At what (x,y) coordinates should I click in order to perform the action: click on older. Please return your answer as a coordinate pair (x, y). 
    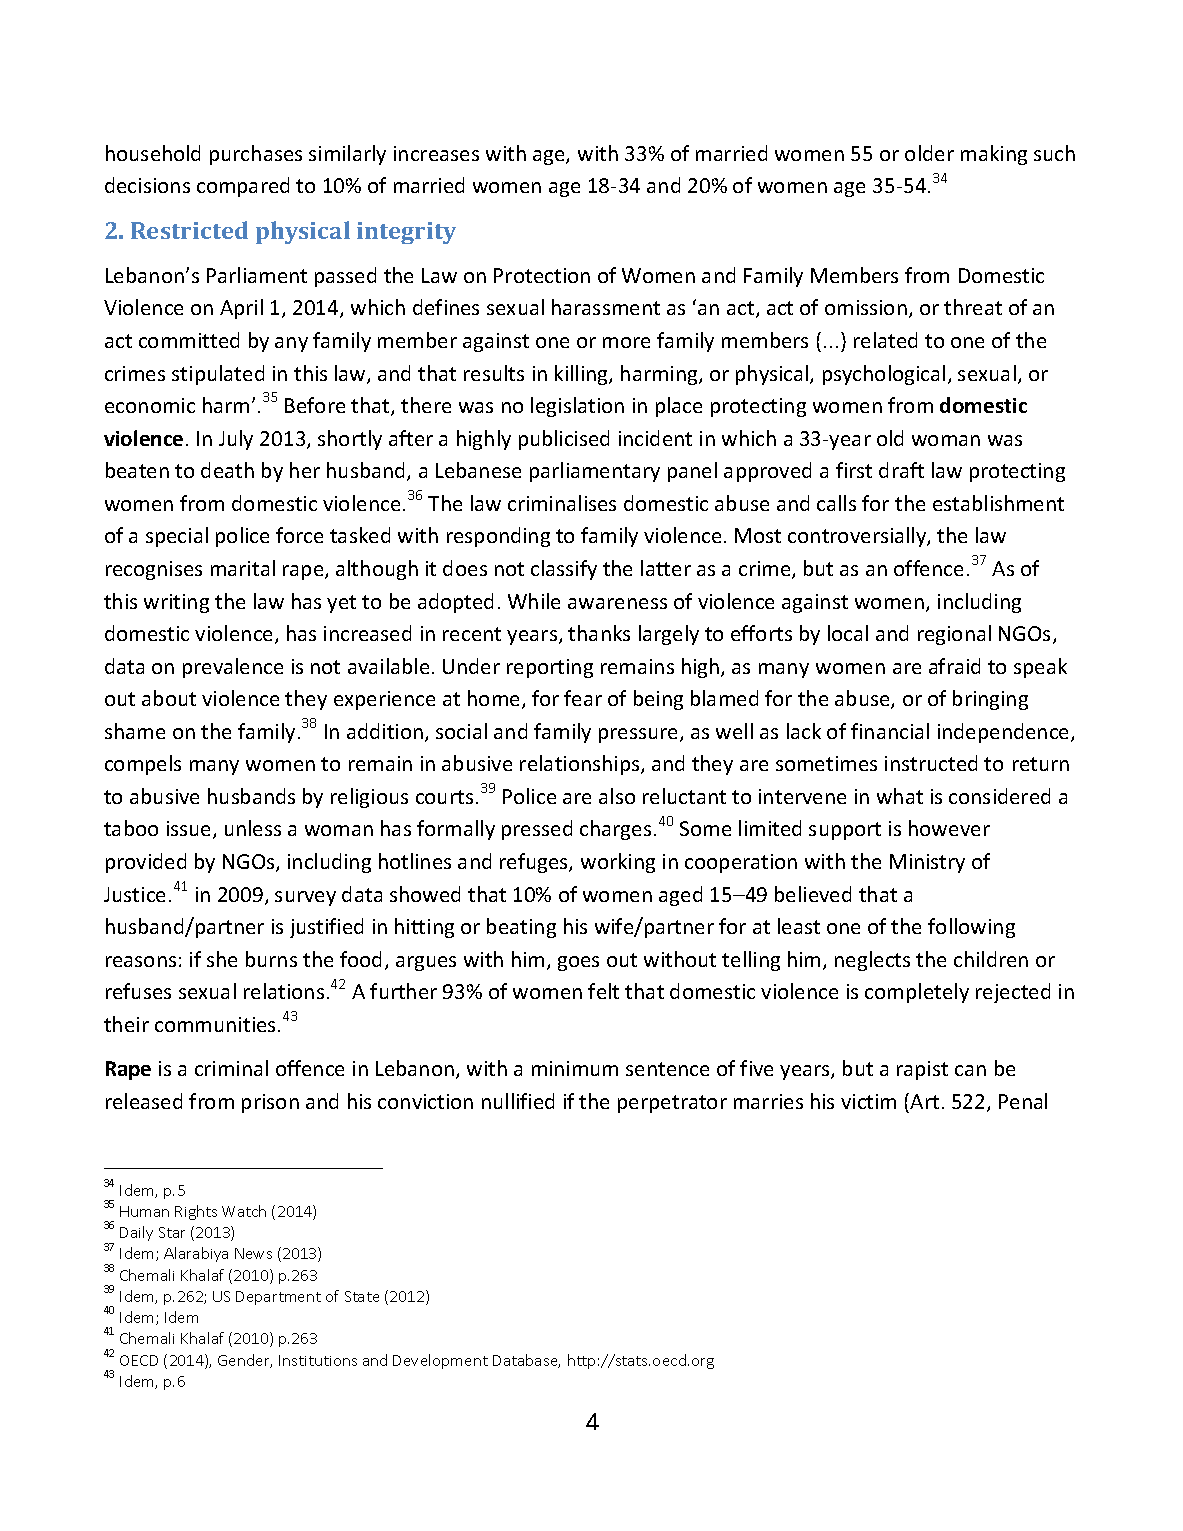
    Looking at the image, I should click on (929, 153).
